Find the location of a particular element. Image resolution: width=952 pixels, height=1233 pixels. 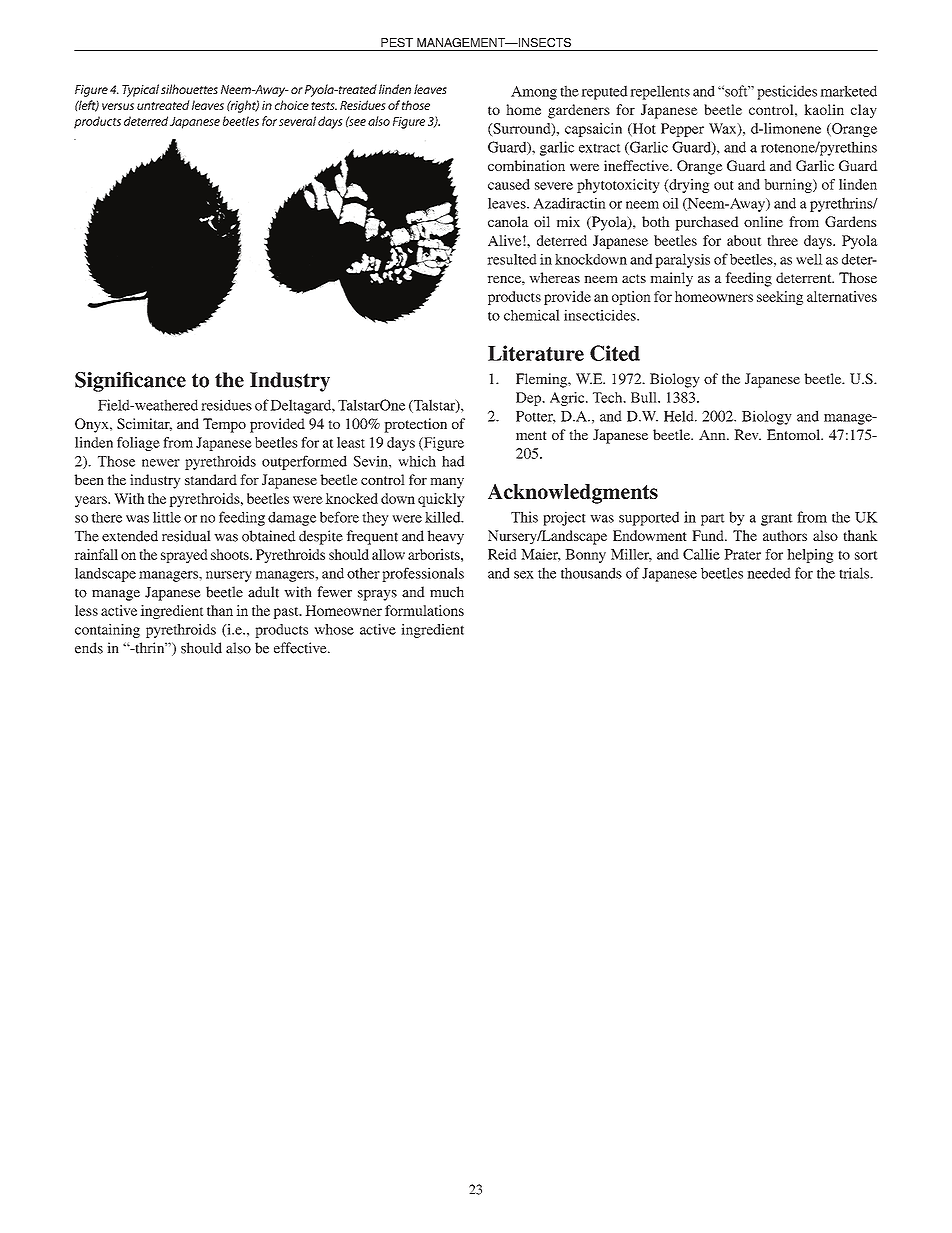

Bull is located at coordinates (645, 397).
